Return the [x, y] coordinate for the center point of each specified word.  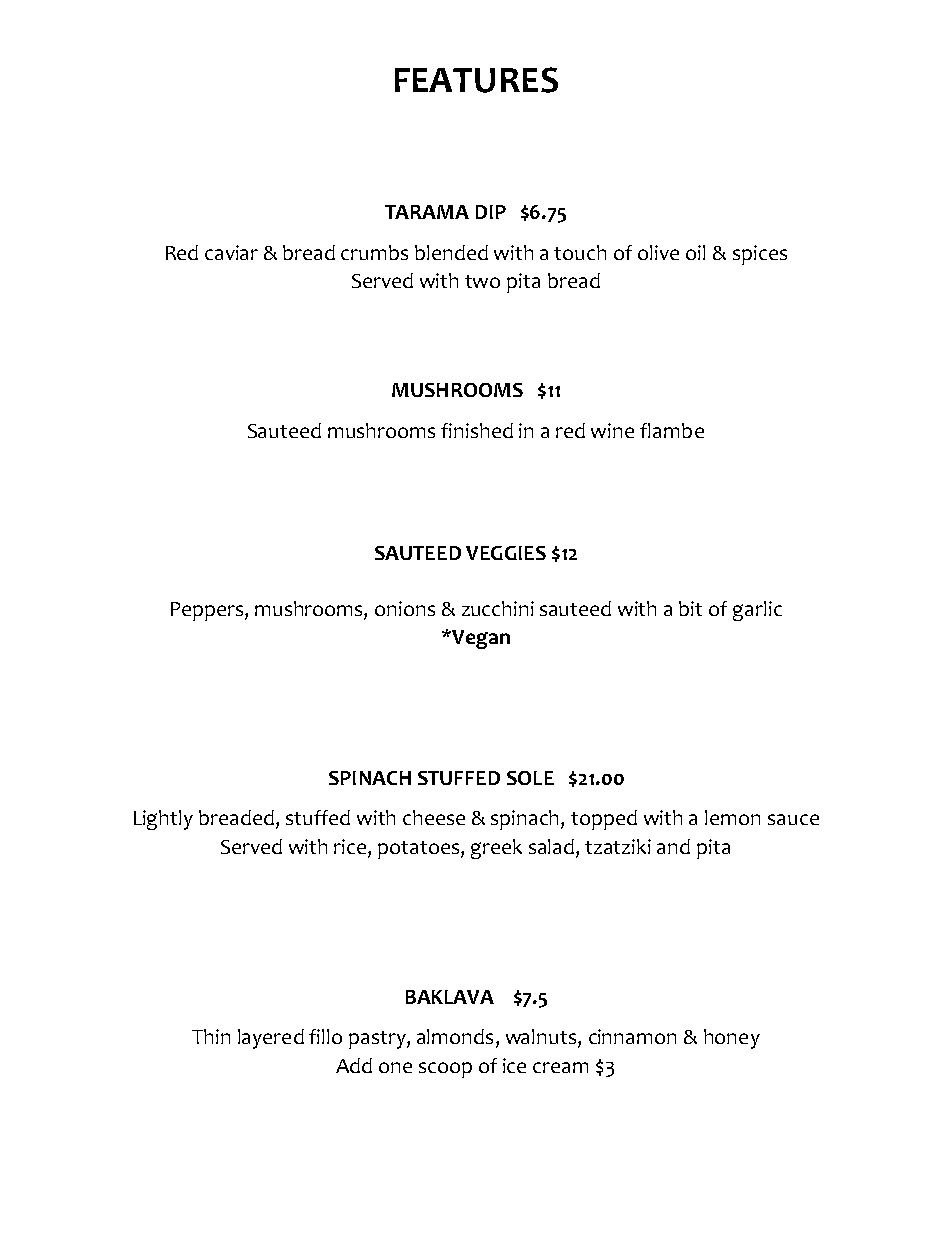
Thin [211, 1036]
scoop [445, 1070]
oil [695, 252]
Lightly [163, 820]
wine [612, 430]
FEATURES [476, 80]
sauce [793, 819]
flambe [672, 430]
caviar [231, 252]
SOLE [530, 778]
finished [477, 430]
